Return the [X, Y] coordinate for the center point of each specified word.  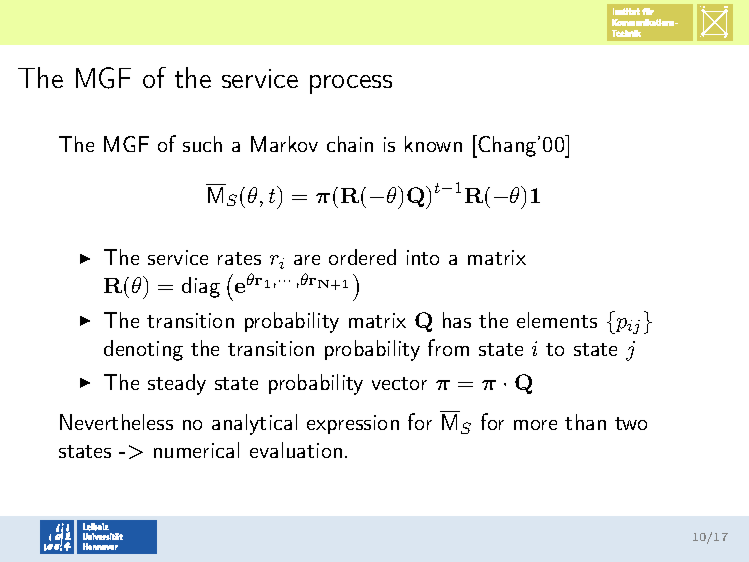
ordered [362, 257]
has [457, 320]
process [351, 84]
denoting [143, 350]
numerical [196, 450]
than [585, 422]
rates [239, 258]
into [423, 257]
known [433, 144]
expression [353, 424]
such [202, 144]
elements [557, 320]
